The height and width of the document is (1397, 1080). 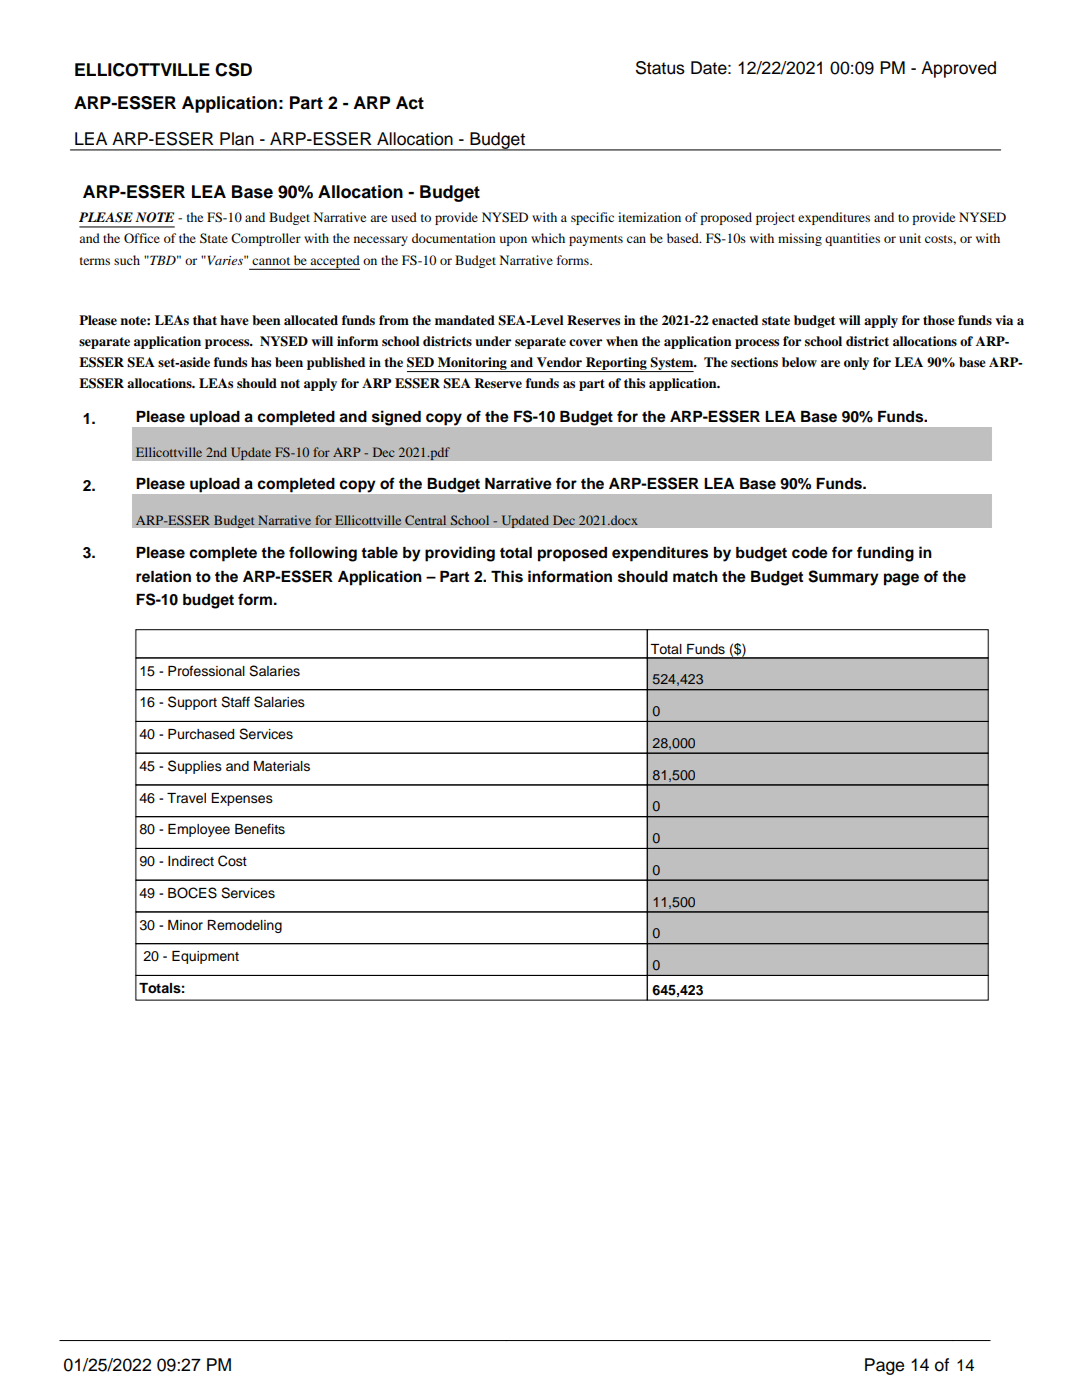 What do you see at coordinates (660, 68) in the document?
I see `Status` at bounding box center [660, 68].
